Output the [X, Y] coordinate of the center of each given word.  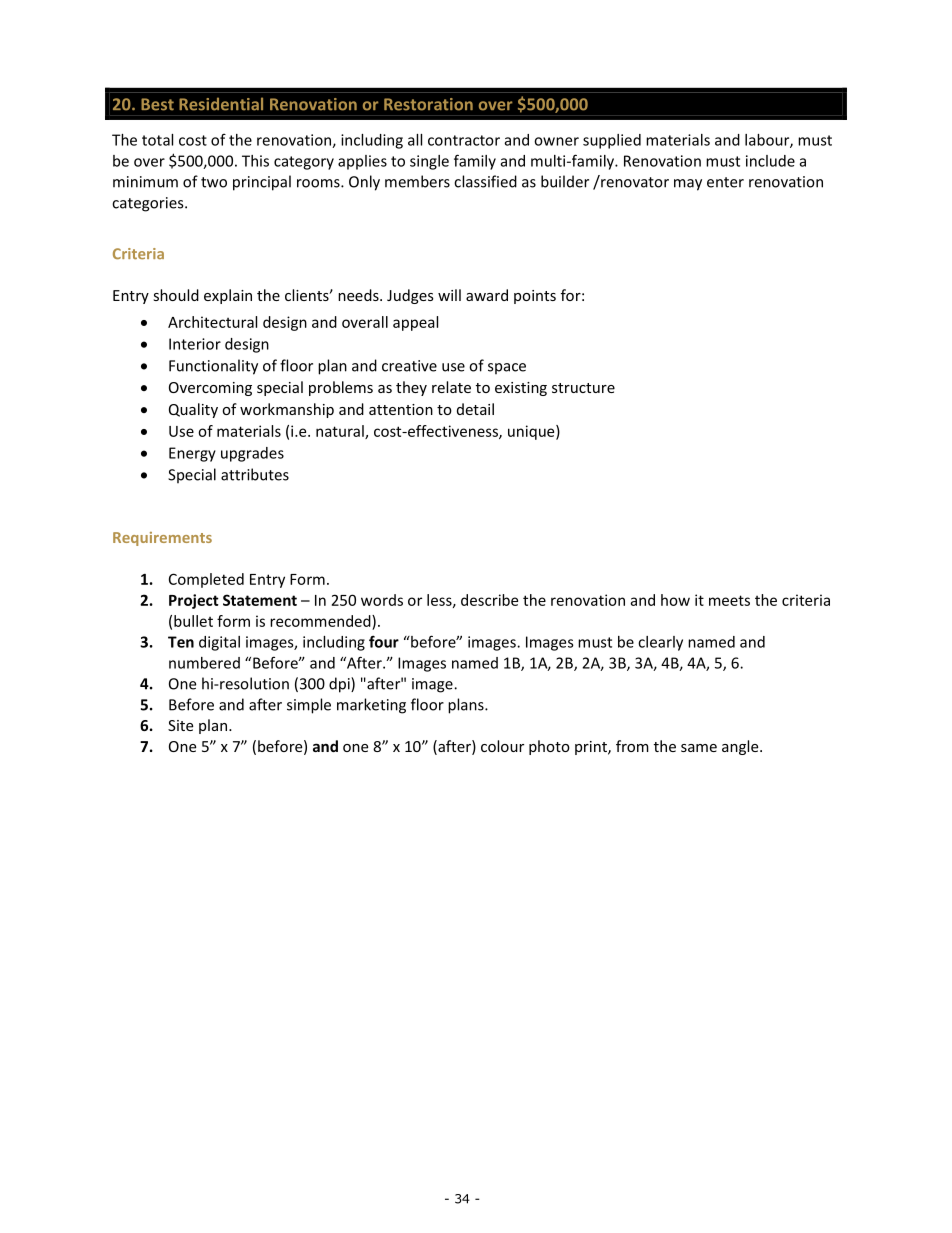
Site [180, 725]
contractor [464, 140]
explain [228, 296]
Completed [206, 580]
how [675, 600]
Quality [193, 410]
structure [583, 388]
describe [489, 600]
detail [475, 409]
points [535, 297]
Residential [221, 104]
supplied [612, 141]
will [449, 295]
